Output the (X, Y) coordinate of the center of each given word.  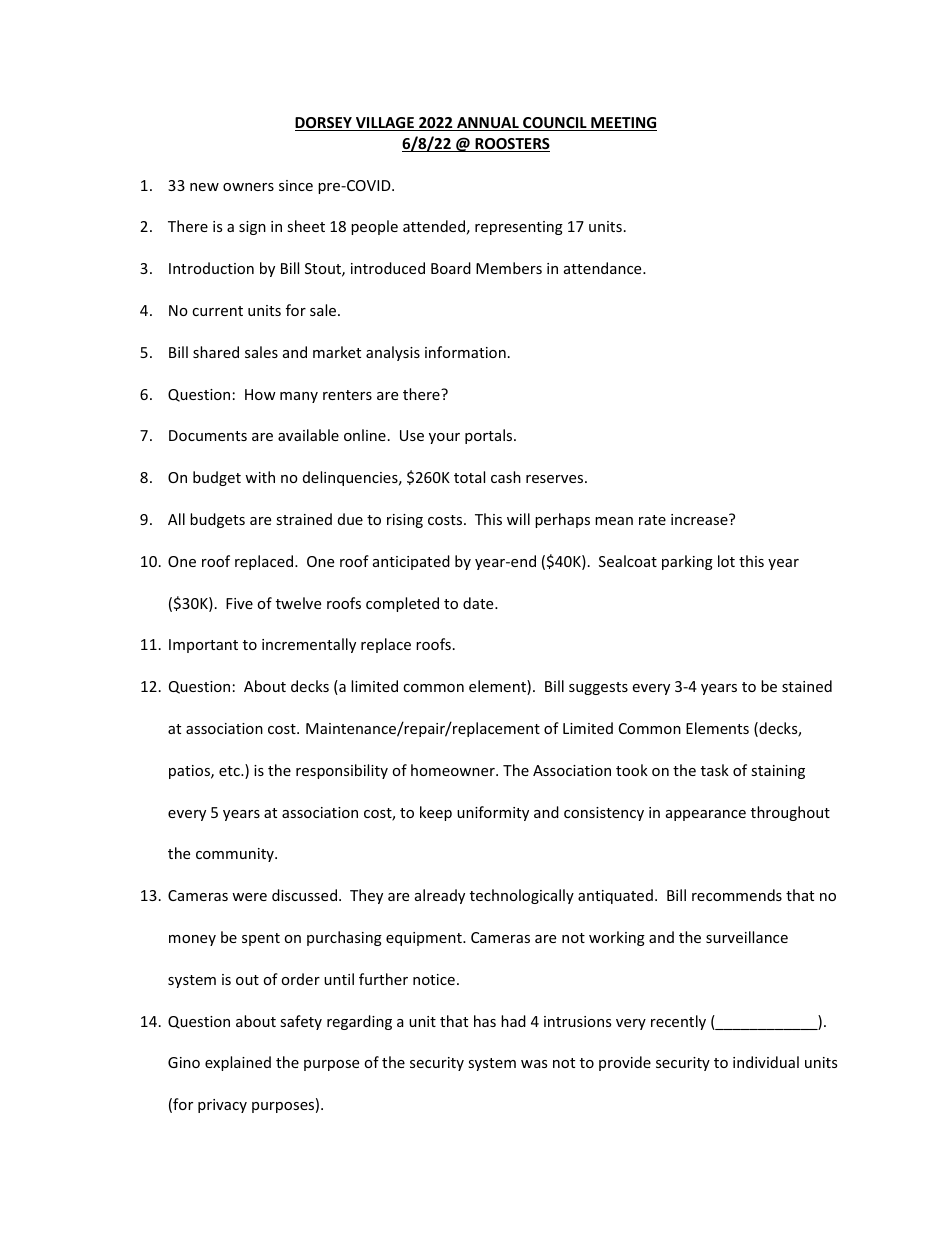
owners (248, 187)
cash (506, 477)
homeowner (454, 770)
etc (230, 771)
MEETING (623, 124)
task (715, 770)
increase (700, 519)
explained (238, 1063)
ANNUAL (488, 124)
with (260, 477)
